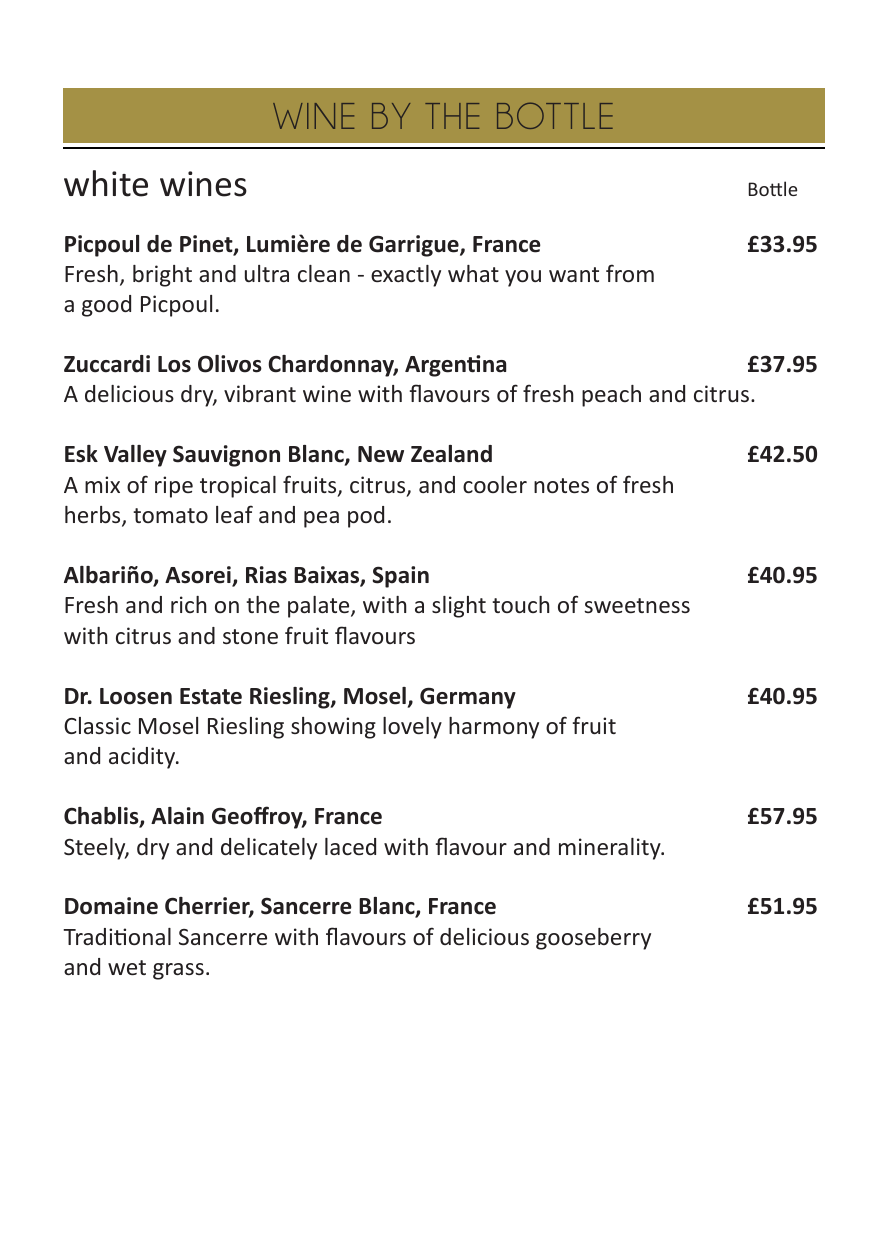 Image resolution: width=888 pixels, height=1255 pixels. Describe the element at coordinates (143, 758) in the screenshot. I see `acidity` at that location.
